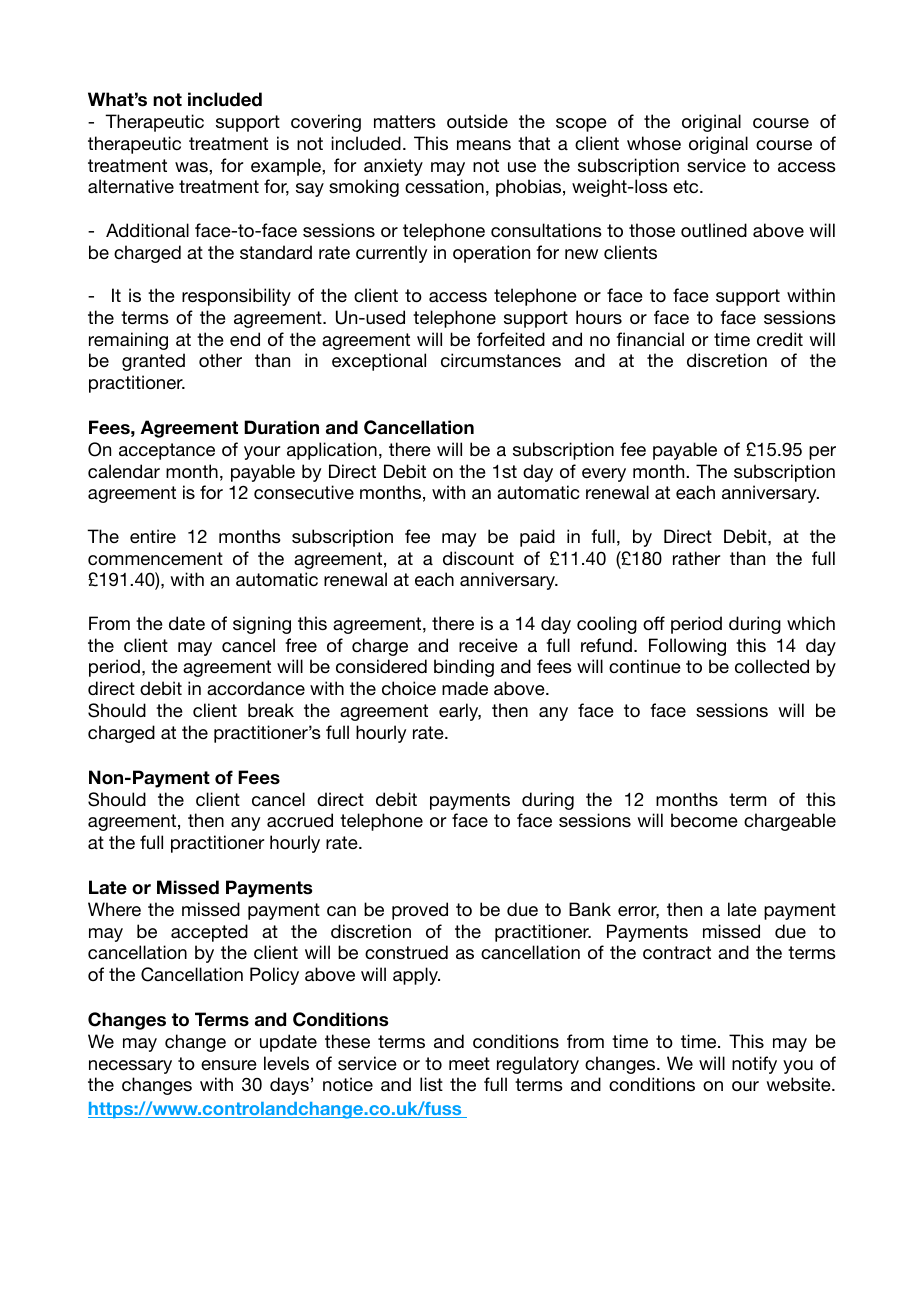 This document has width=924, height=1308. Describe the element at coordinates (754, 1065) in the document. I see `notify` at that location.
